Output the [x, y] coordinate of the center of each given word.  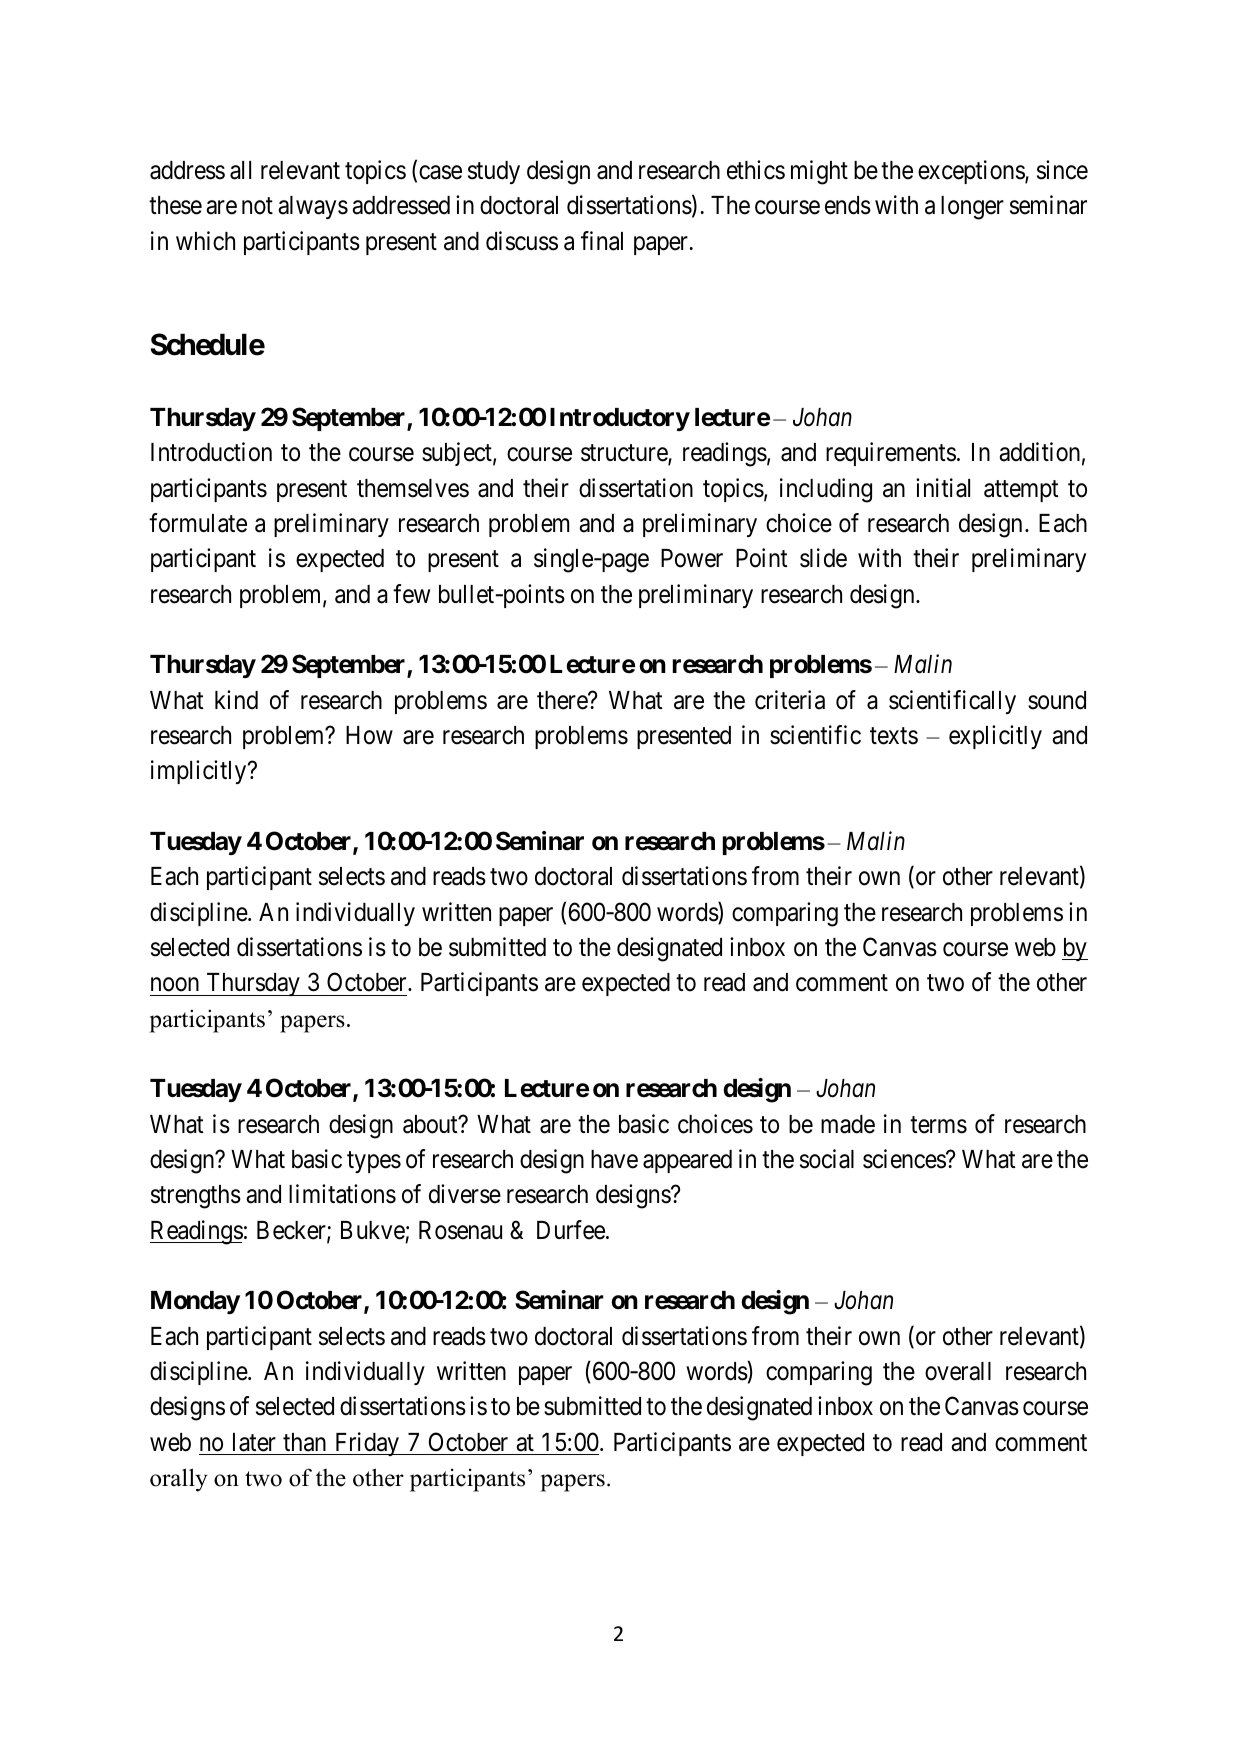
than [304, 1442]
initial [943, 488]
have [614, 1159]
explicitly [995, 737]
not [257, 206]
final [602, 241]
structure [625, 455]
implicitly [200, 772]
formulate [198, 523]
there [563, 700]
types [374, 1162]
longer [972, 208]
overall [958, 1371]
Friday [366, 1444]
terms [938, 1125]
